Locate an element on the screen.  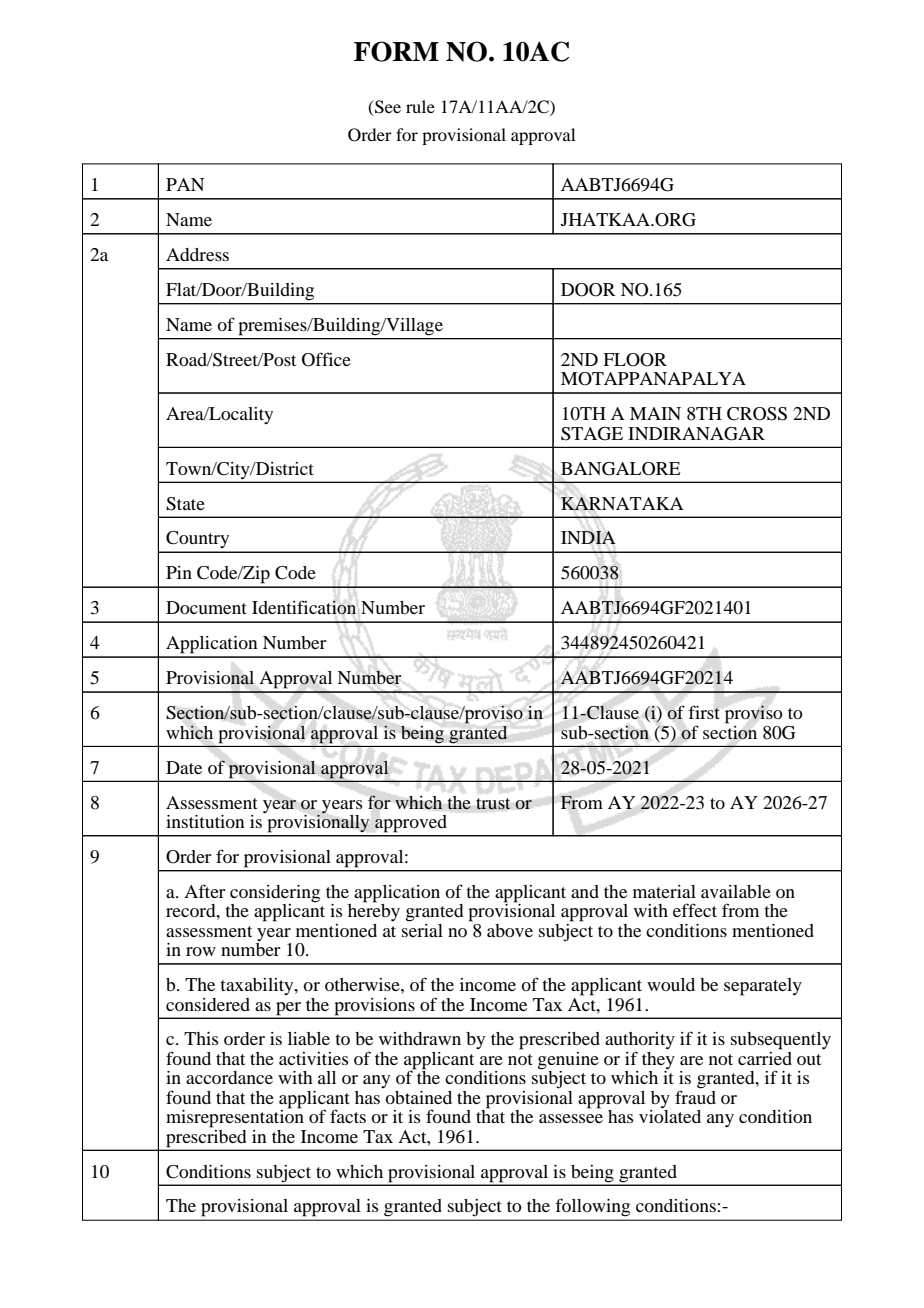
FLOOR is located at coordinates (635, 360).
